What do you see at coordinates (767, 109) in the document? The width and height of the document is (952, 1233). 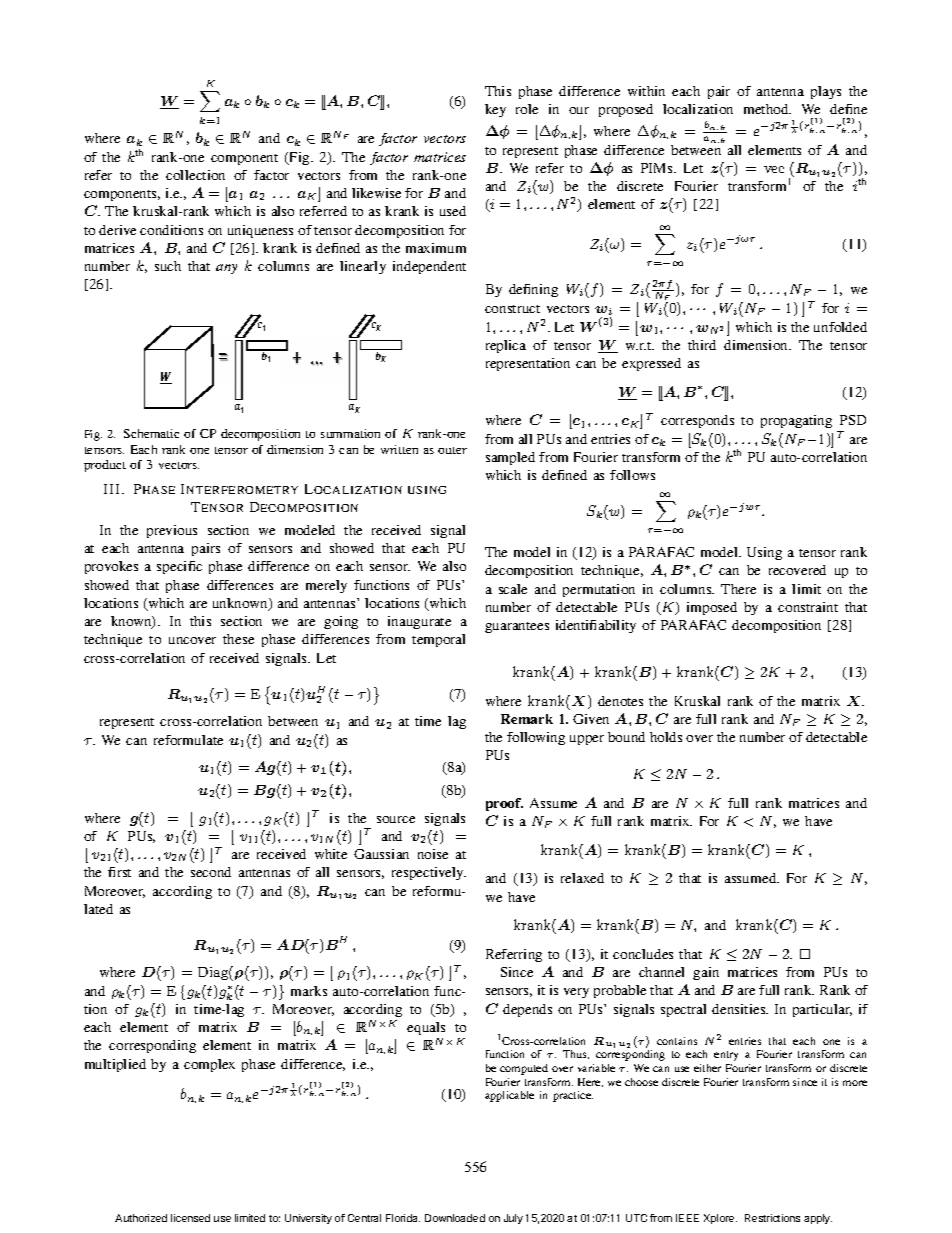 I see `method` at bounding box center [767, 109].
